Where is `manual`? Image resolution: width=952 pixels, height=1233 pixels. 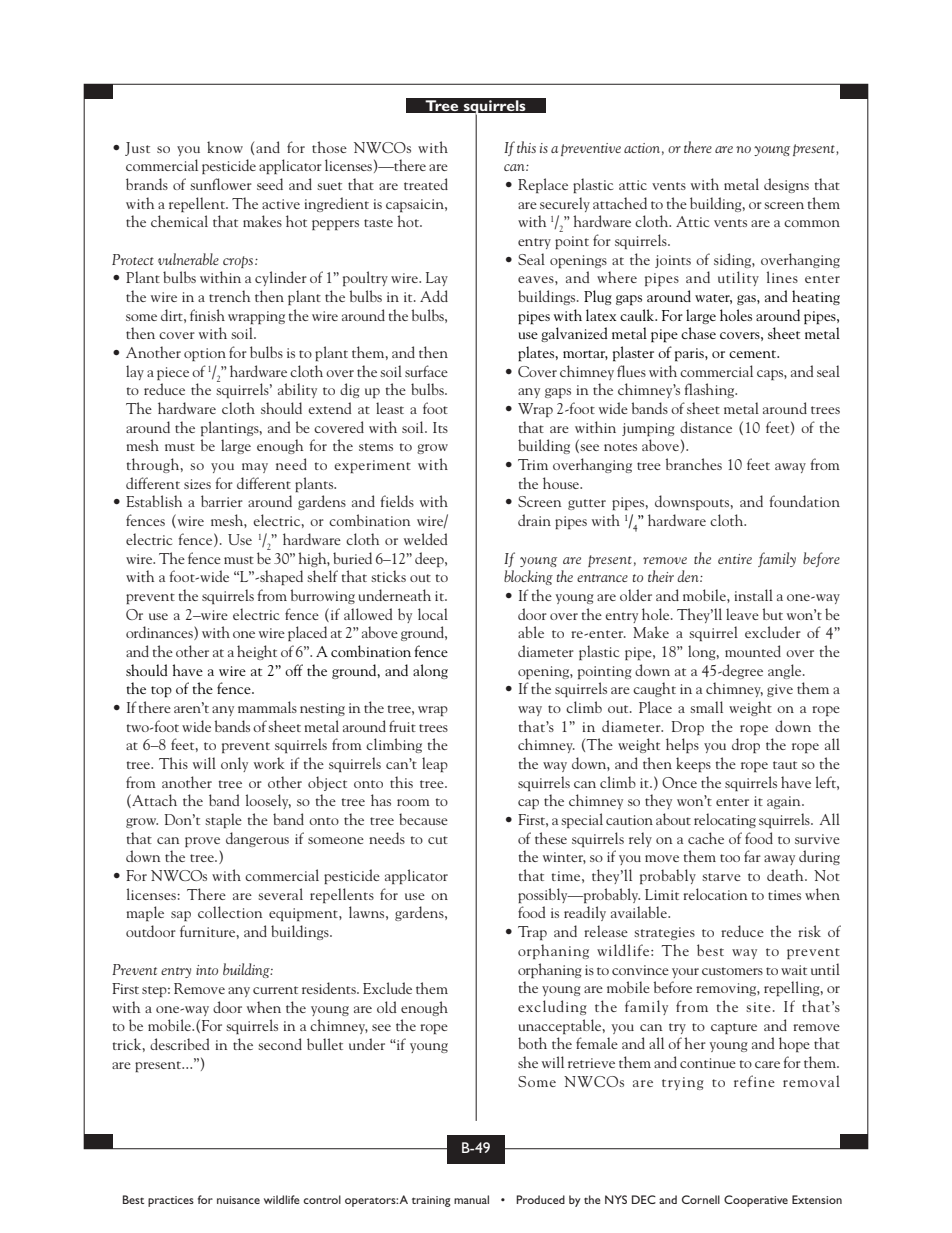 manual is located at coordinates (471, 1199).
